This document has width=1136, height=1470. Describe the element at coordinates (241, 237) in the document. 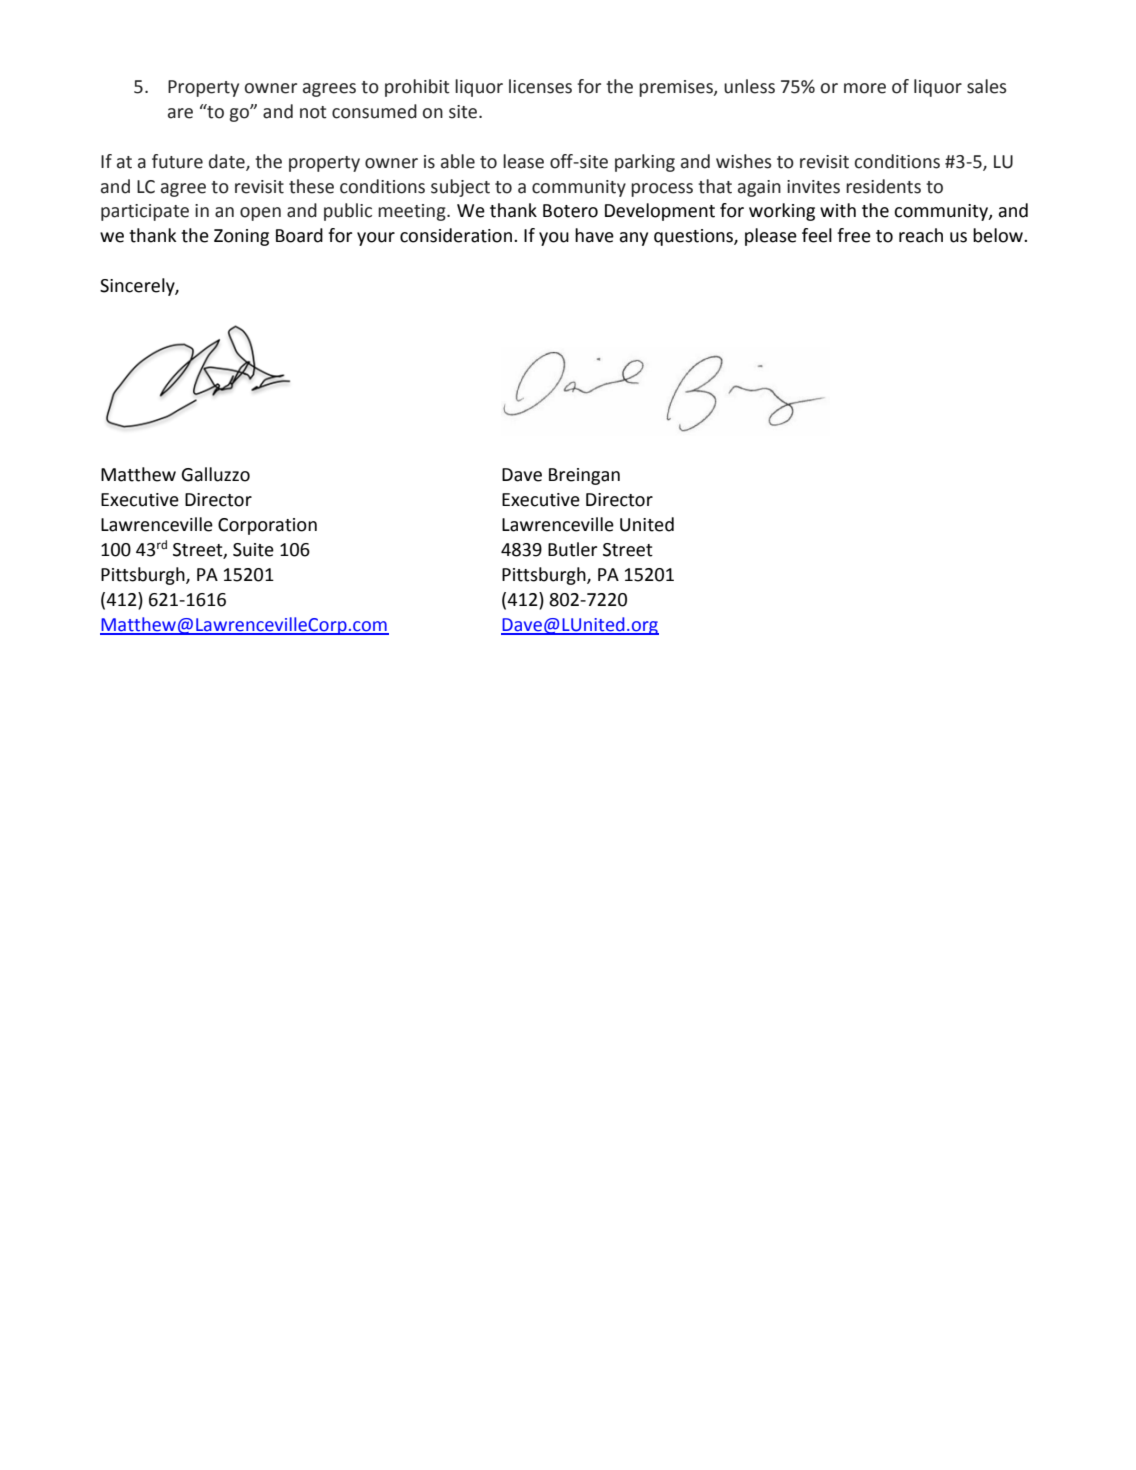

I see `Zoning` at that location.
